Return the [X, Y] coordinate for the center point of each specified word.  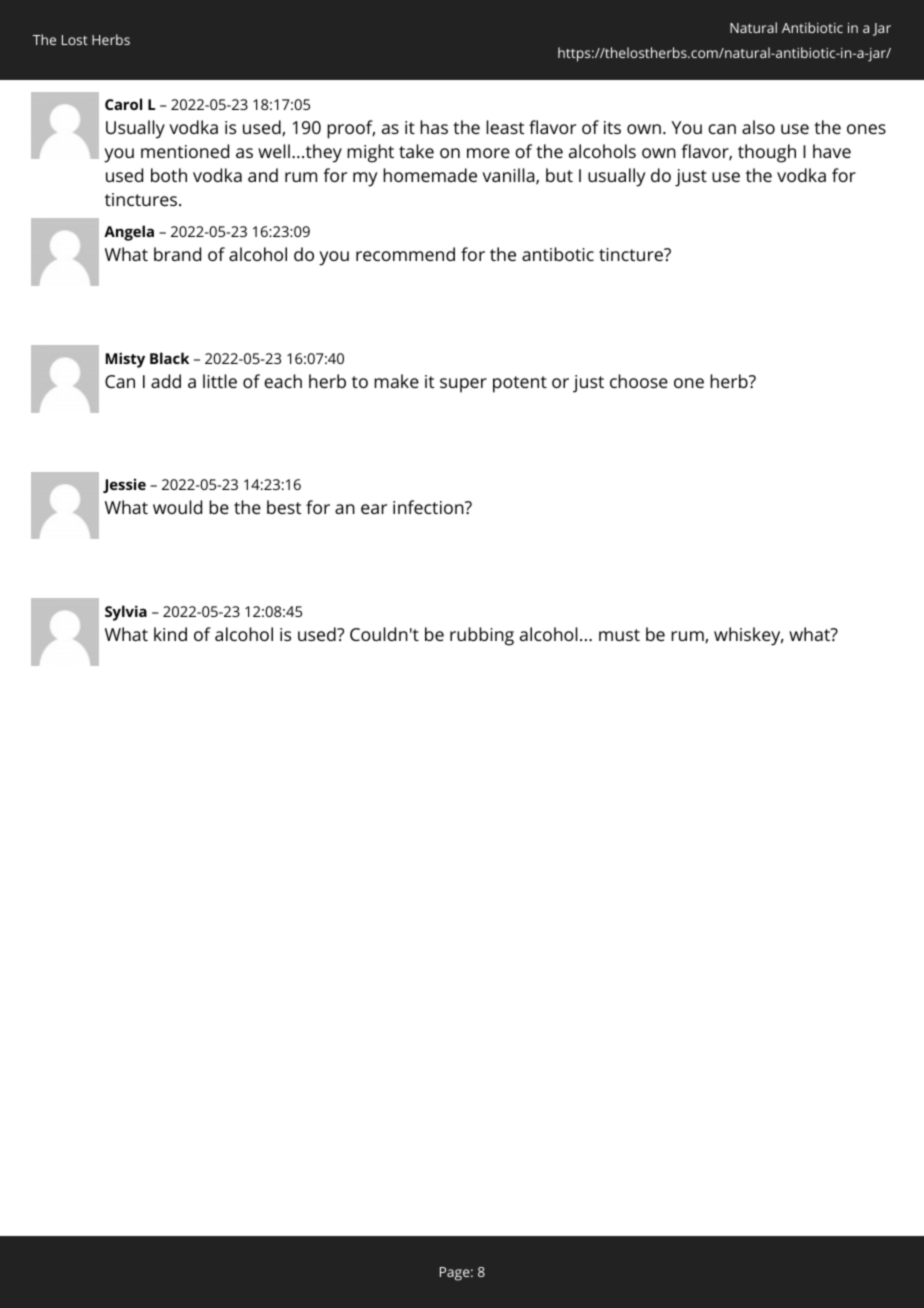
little [220, 381]
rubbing [482, 636]
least [505, 127]
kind [170, 634]
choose [639, 381]
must [619, 635]
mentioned [185, 151]
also [758, 127]
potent [520, 384]
